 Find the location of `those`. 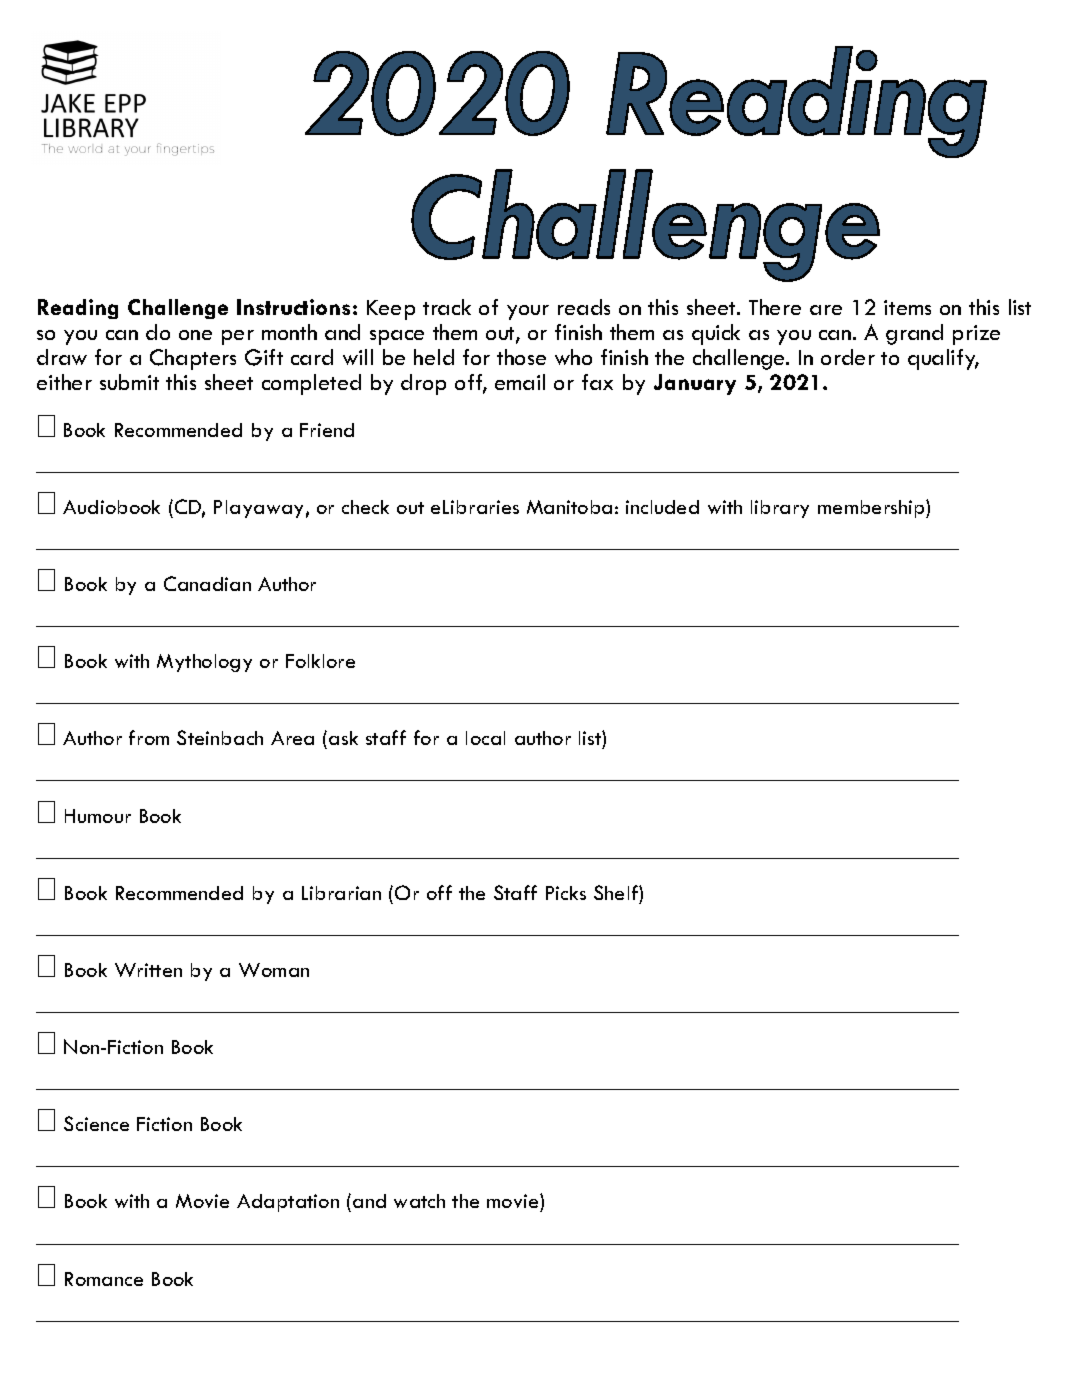

those is located at coordinates (521, 357).
